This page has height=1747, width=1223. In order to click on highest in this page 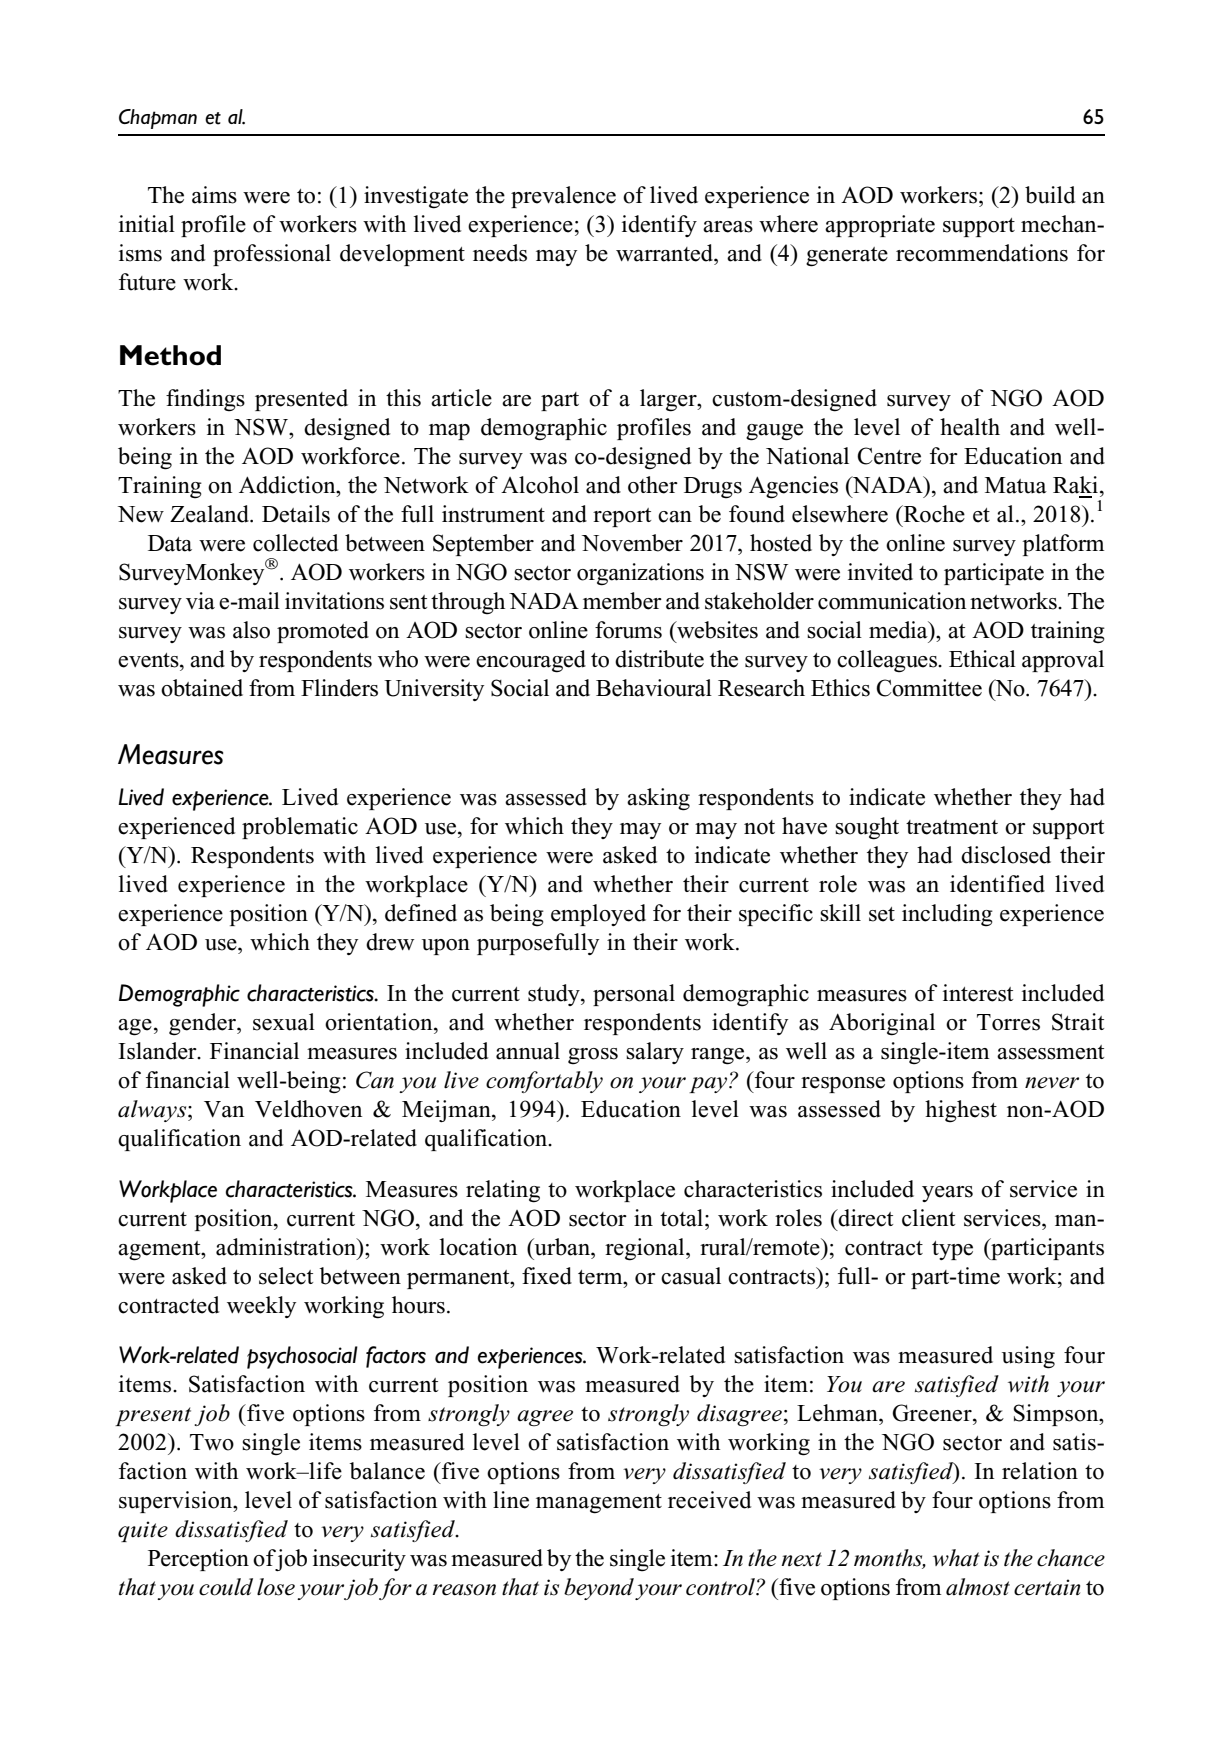, I will do `click(961, 1111)`.
